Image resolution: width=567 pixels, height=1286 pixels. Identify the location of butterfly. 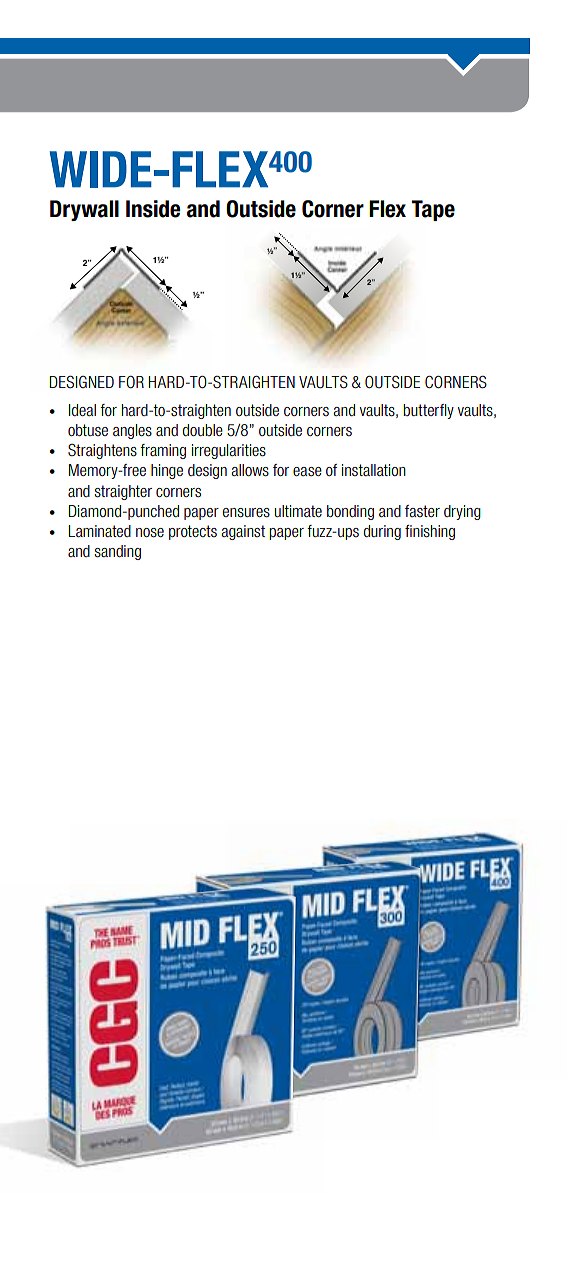
(428, 411).
